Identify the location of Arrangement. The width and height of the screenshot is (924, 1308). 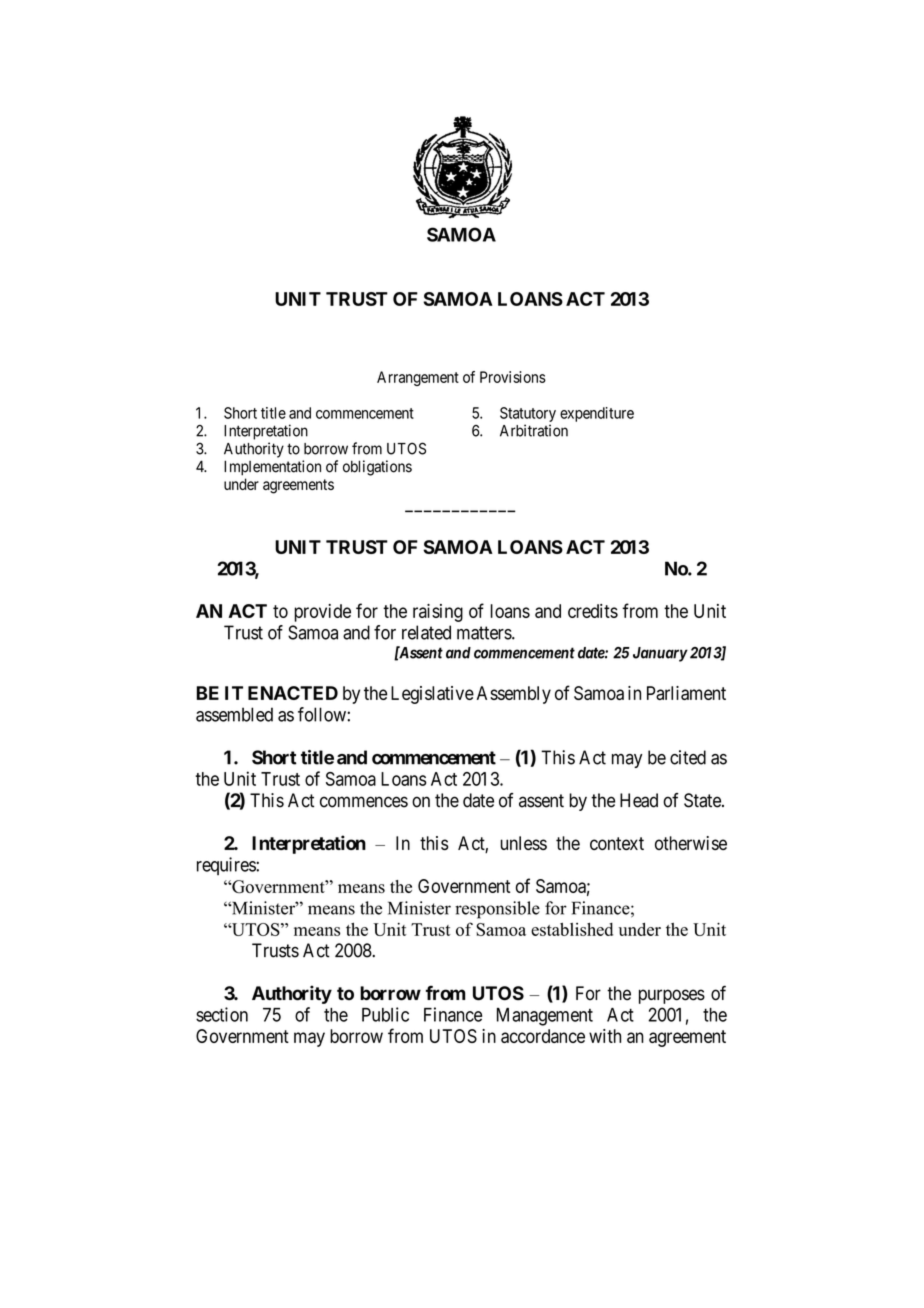
(418, 378).
